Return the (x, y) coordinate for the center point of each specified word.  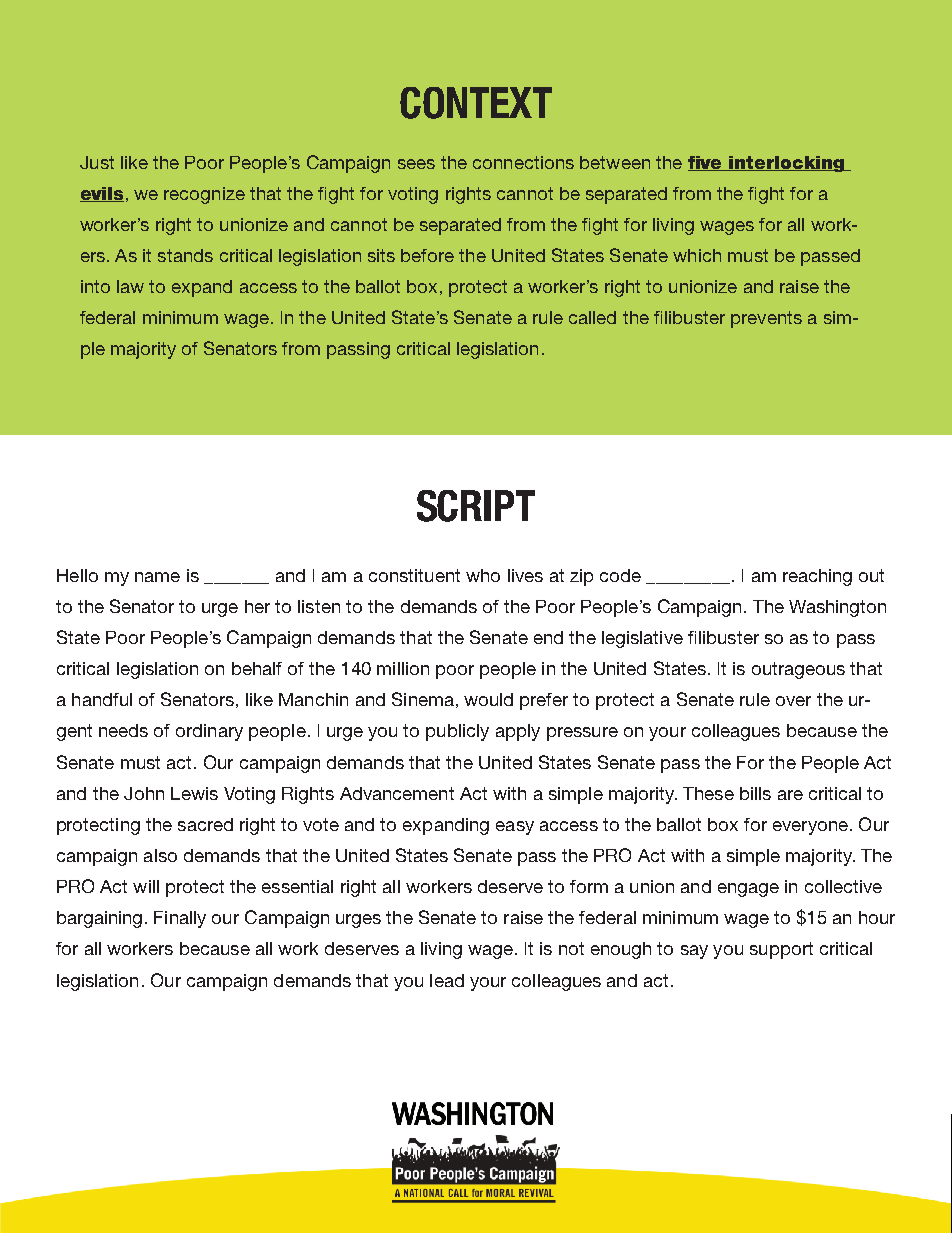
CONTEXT (476, 103)
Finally (180, 919)
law (130, 286)
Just (97, 162)
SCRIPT (476, 506)
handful (102, 699)
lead (447, 980)
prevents (766, 319)
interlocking (787, 164)
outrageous (798, 670)
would (488, 699)
